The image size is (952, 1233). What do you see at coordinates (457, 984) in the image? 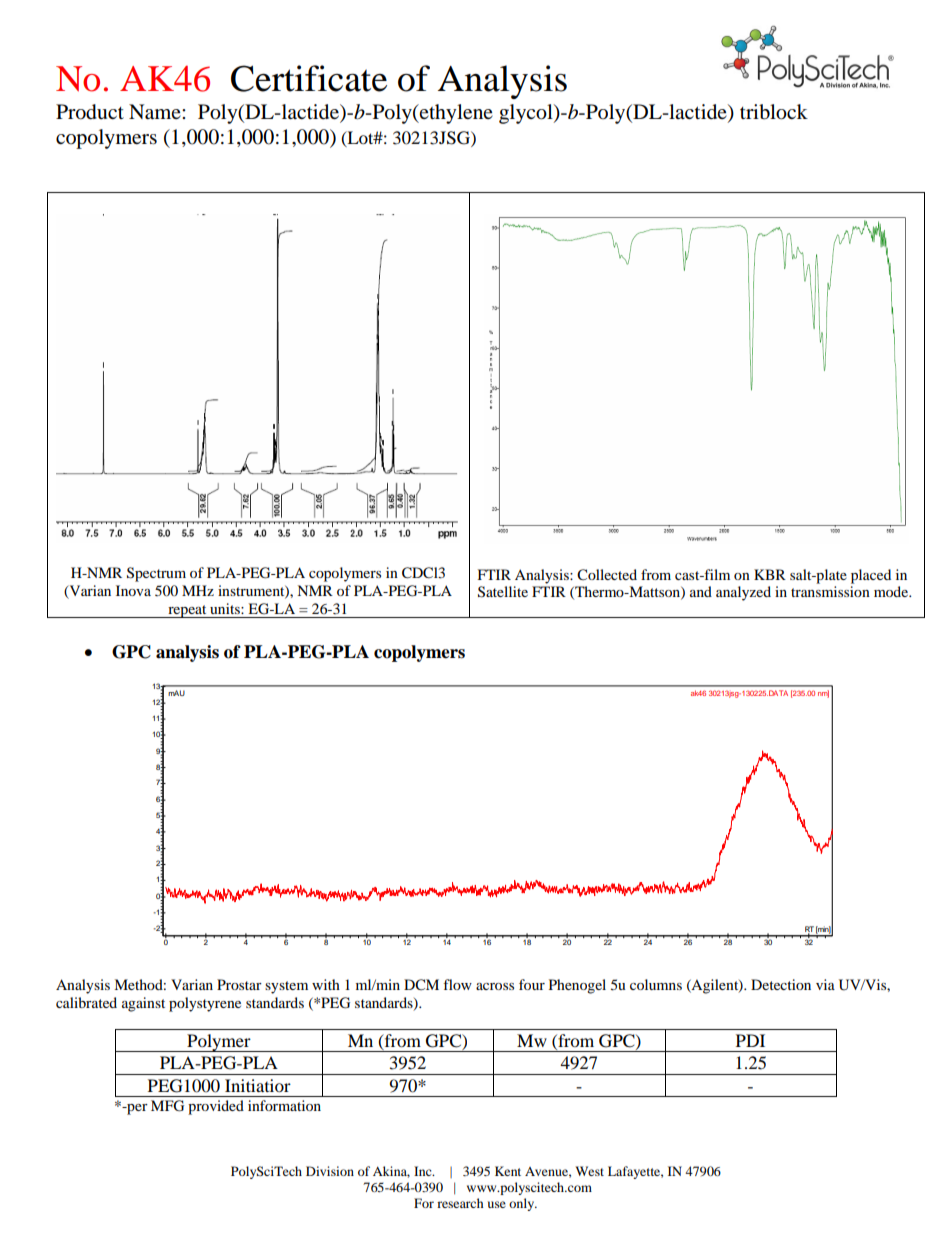
I see `flow` at bounding box center [457, 984].
